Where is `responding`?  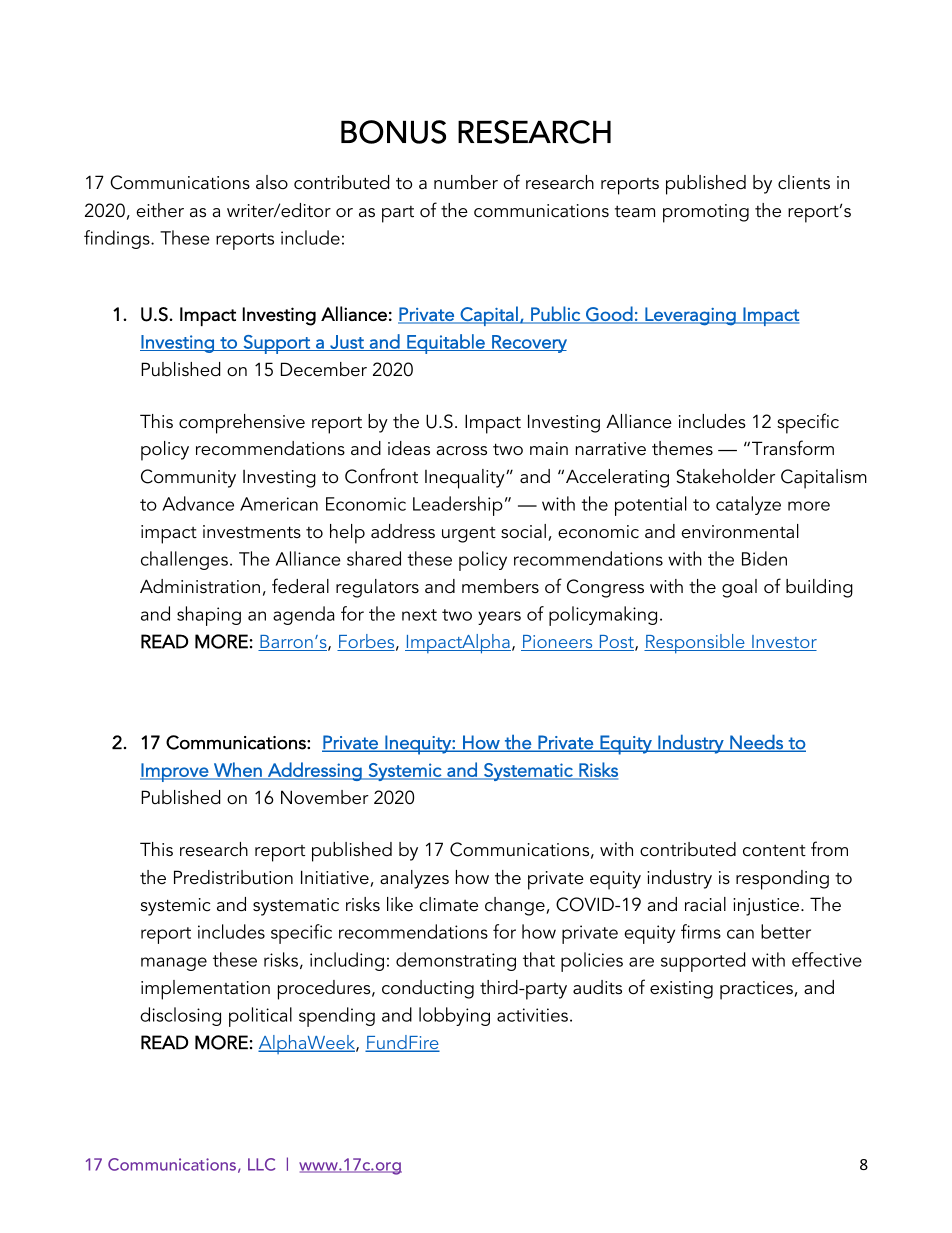
responding is located at coordinates (782, 880).
